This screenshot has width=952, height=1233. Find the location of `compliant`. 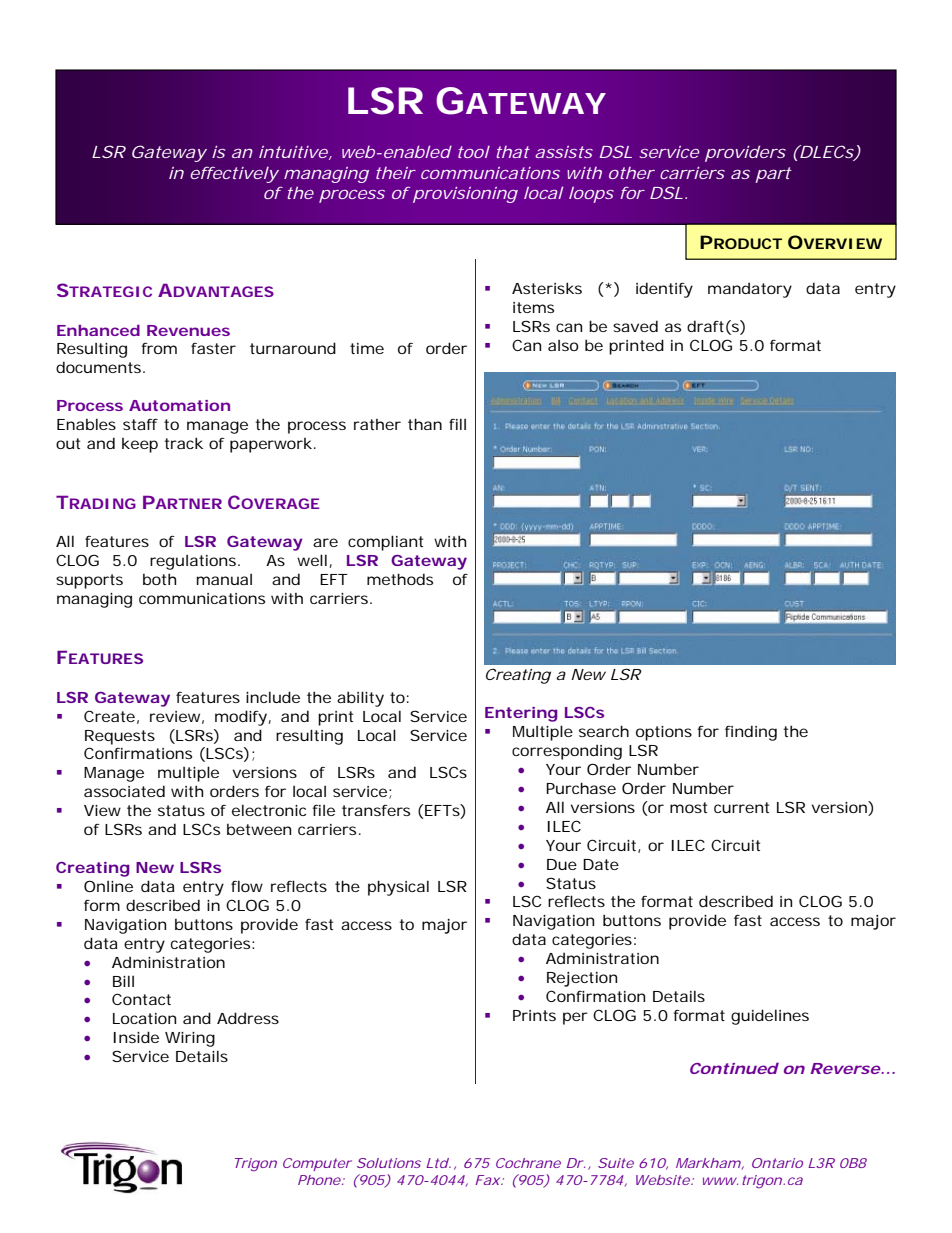

compliant is located at coordinates (385, 543).
